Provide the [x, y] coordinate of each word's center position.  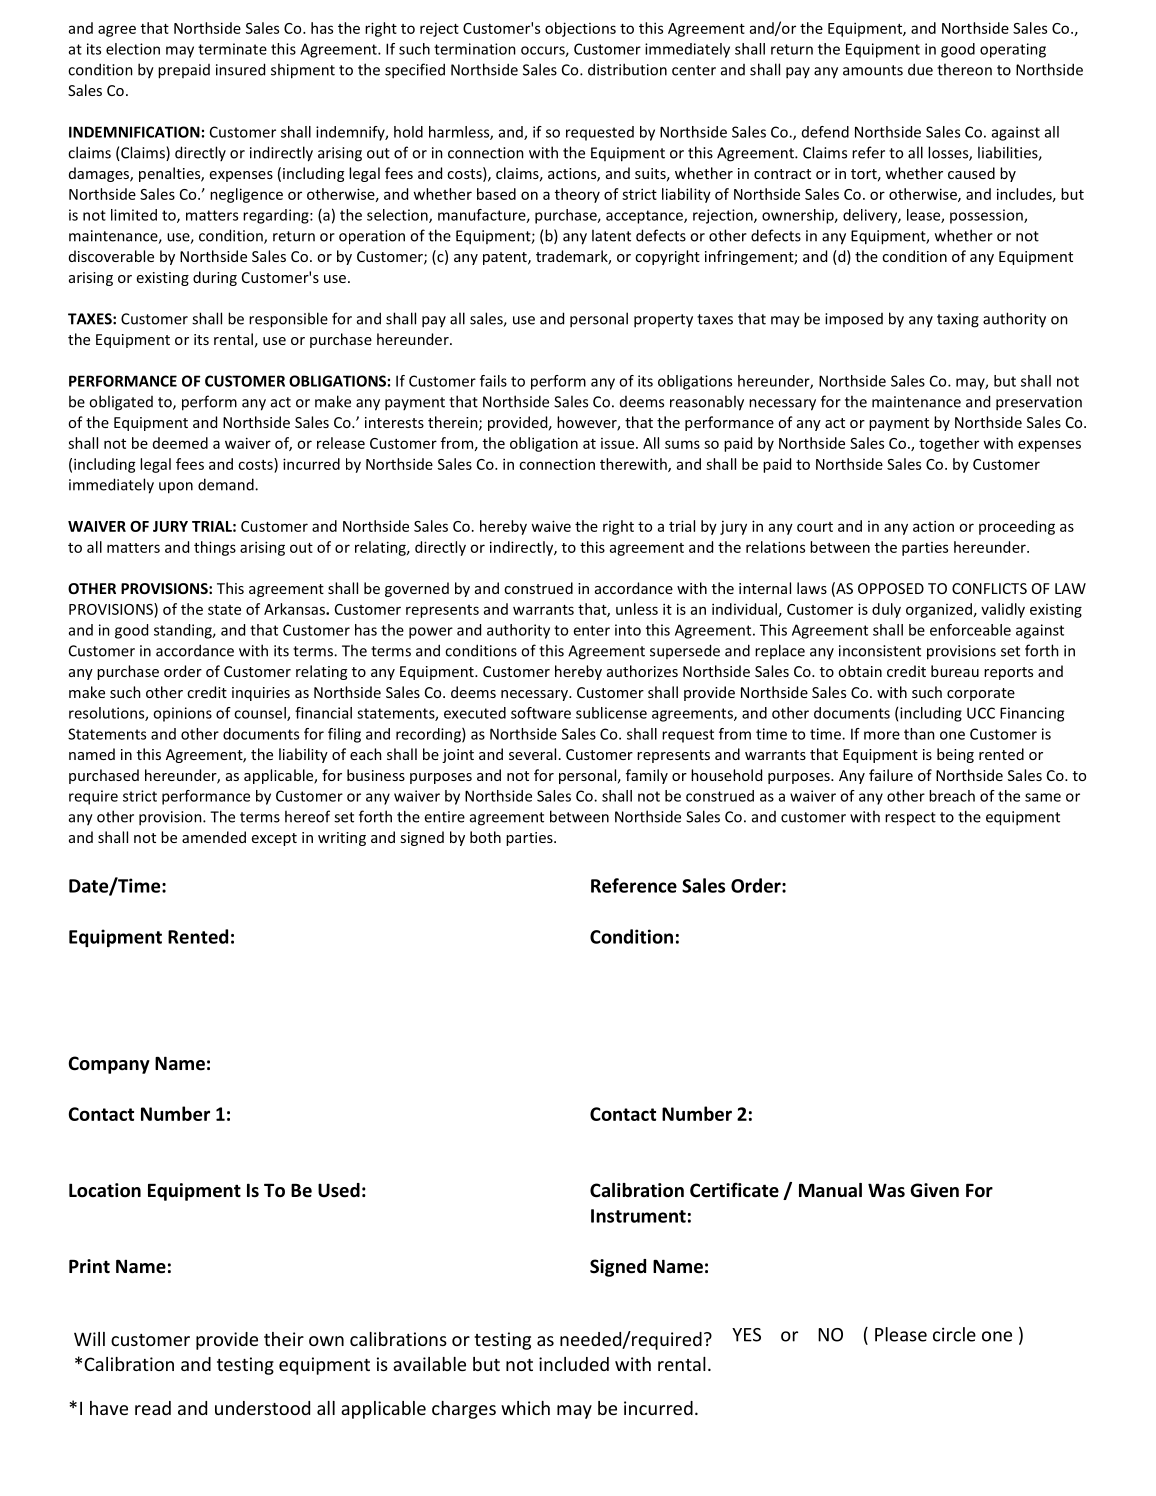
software [541, 713]
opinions [182, 714]
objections [580, 29]
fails [493, 381]
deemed [180, 443]
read [153, 1408]
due [920, 69]
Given [934, 1190]
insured [240, 69]
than [919, 734]
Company [109, 1065]
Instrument [638, 1216]
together [949, 444]
